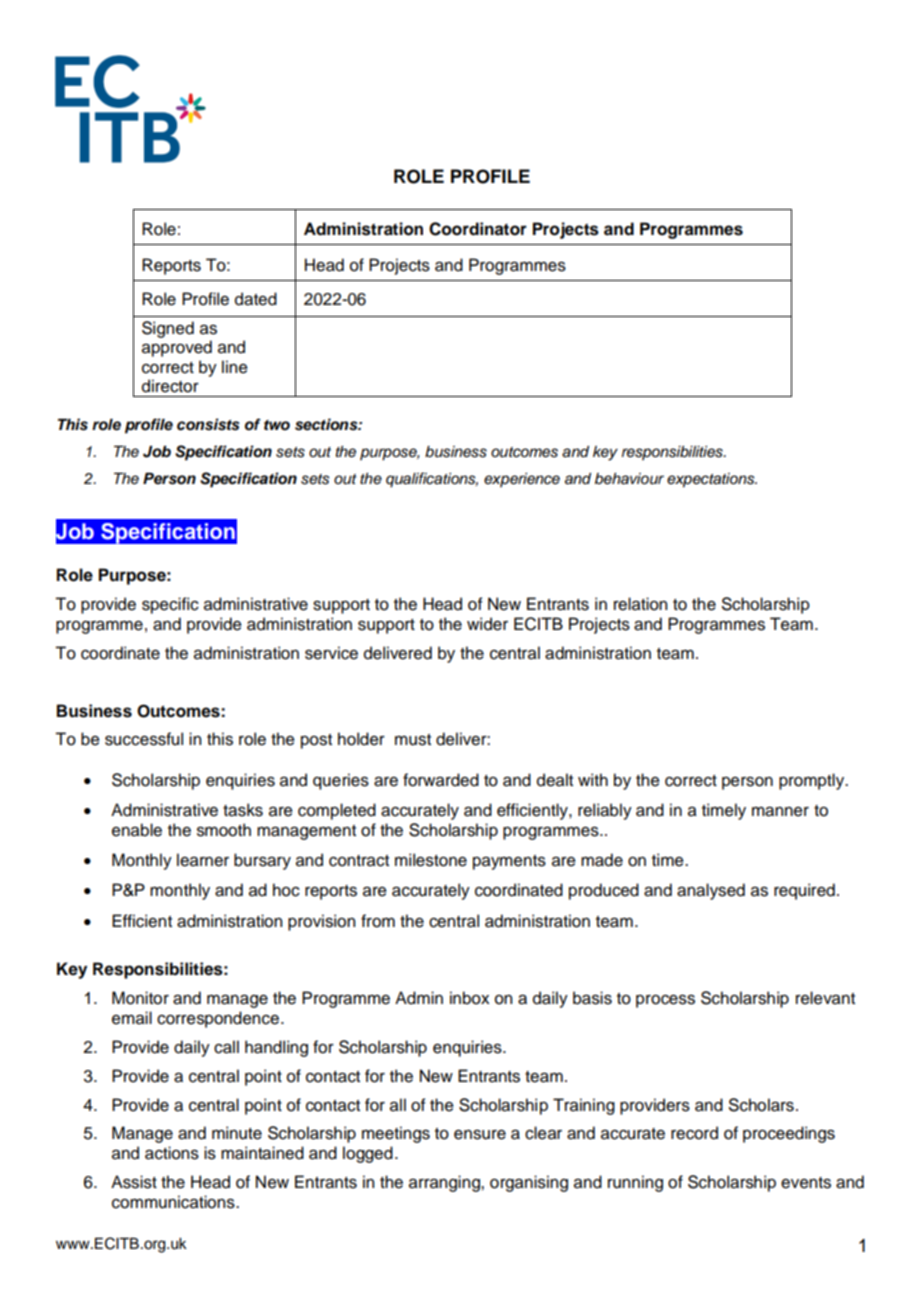 This screenshot has height=1308, width=924. What do you see at coordinates (712, 480) in the screenshot?
I see `expectations` at bounding box center [712, 480].
